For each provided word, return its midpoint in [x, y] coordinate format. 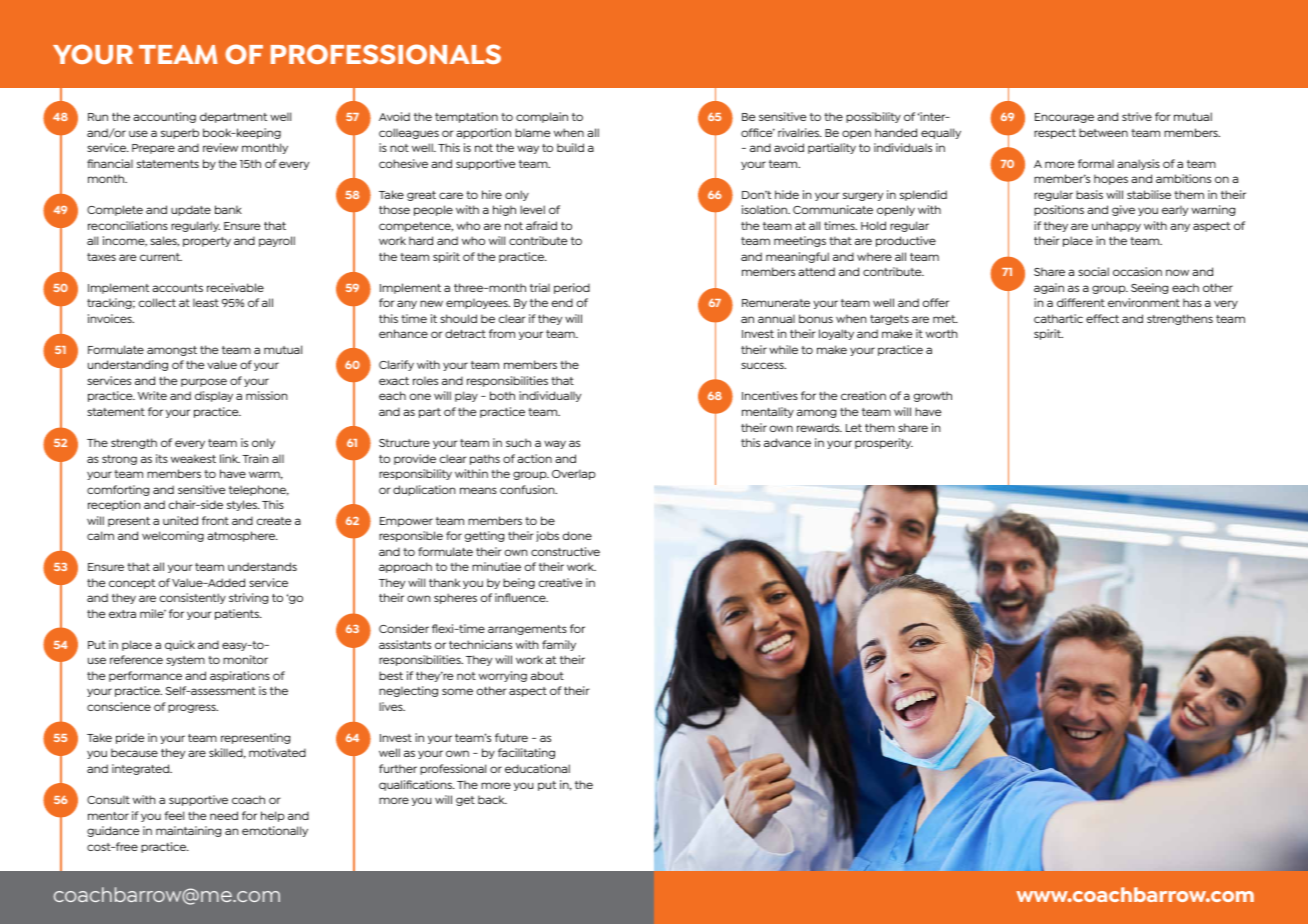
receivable [235, 287]
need [224, 815]
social [1093, 271]
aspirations [240, 676]
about [547, 675]
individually [550, 396]
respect [1055, 134]
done [577, 535]
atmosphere [242, 536]
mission [267, 395]
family [559, 645]
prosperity [884, 443]
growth [933, 396]
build [570, 147]
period [572, 288]
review [220, 147]
